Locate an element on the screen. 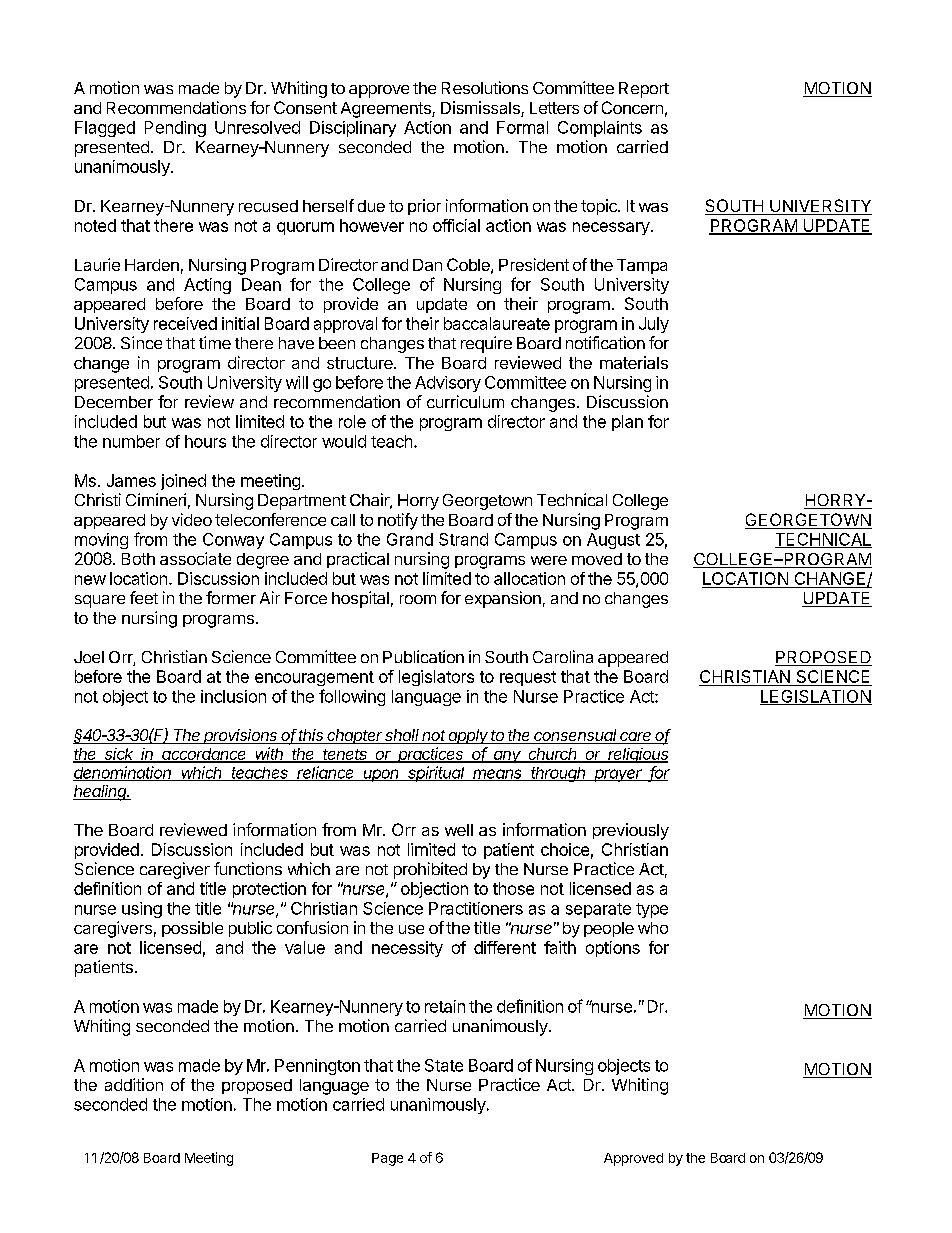 This screenshot has height=1233, width=952. room is located at coordinates (418, 599).
